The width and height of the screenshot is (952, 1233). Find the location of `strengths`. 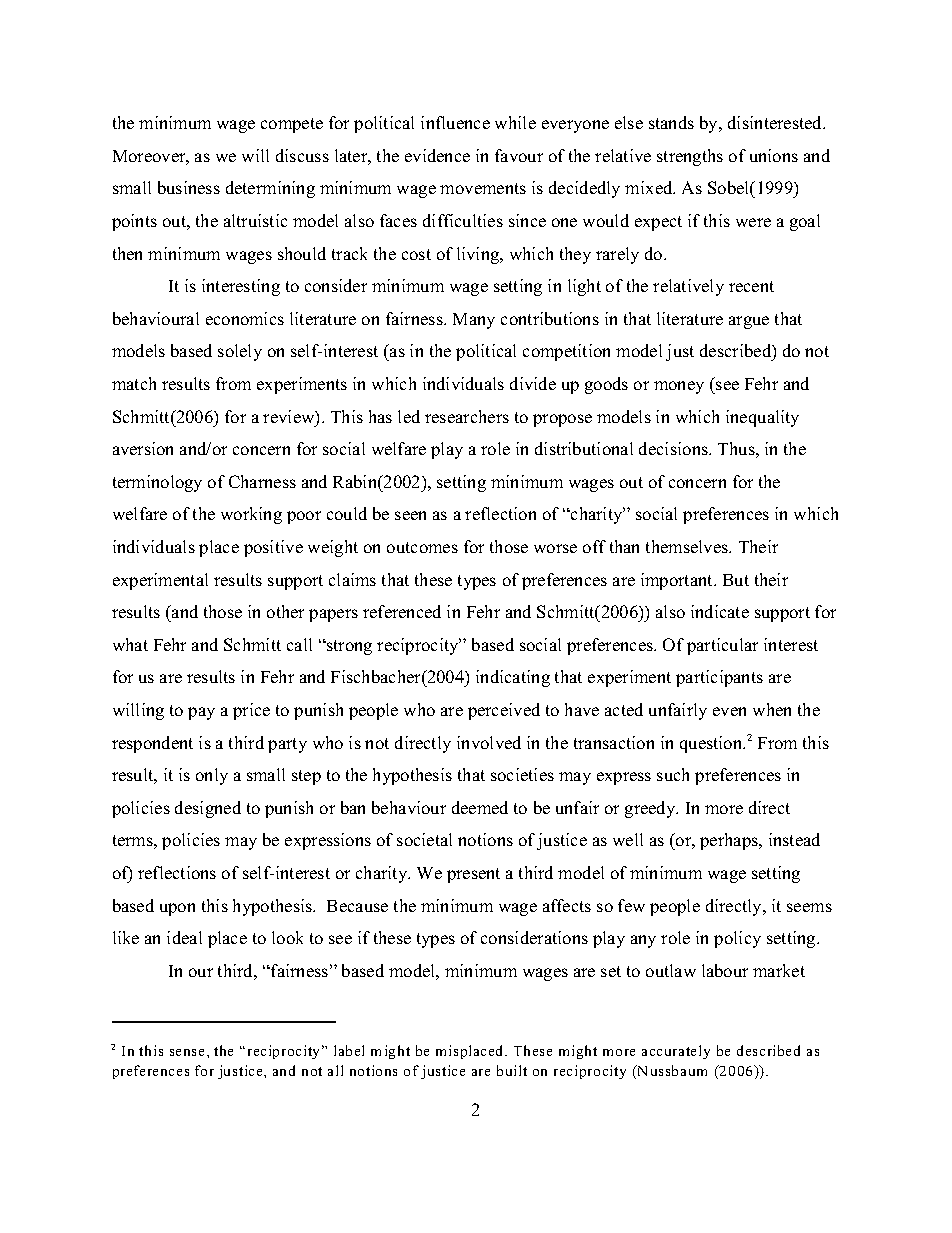

strengths is located at coordinates (690, 157).
